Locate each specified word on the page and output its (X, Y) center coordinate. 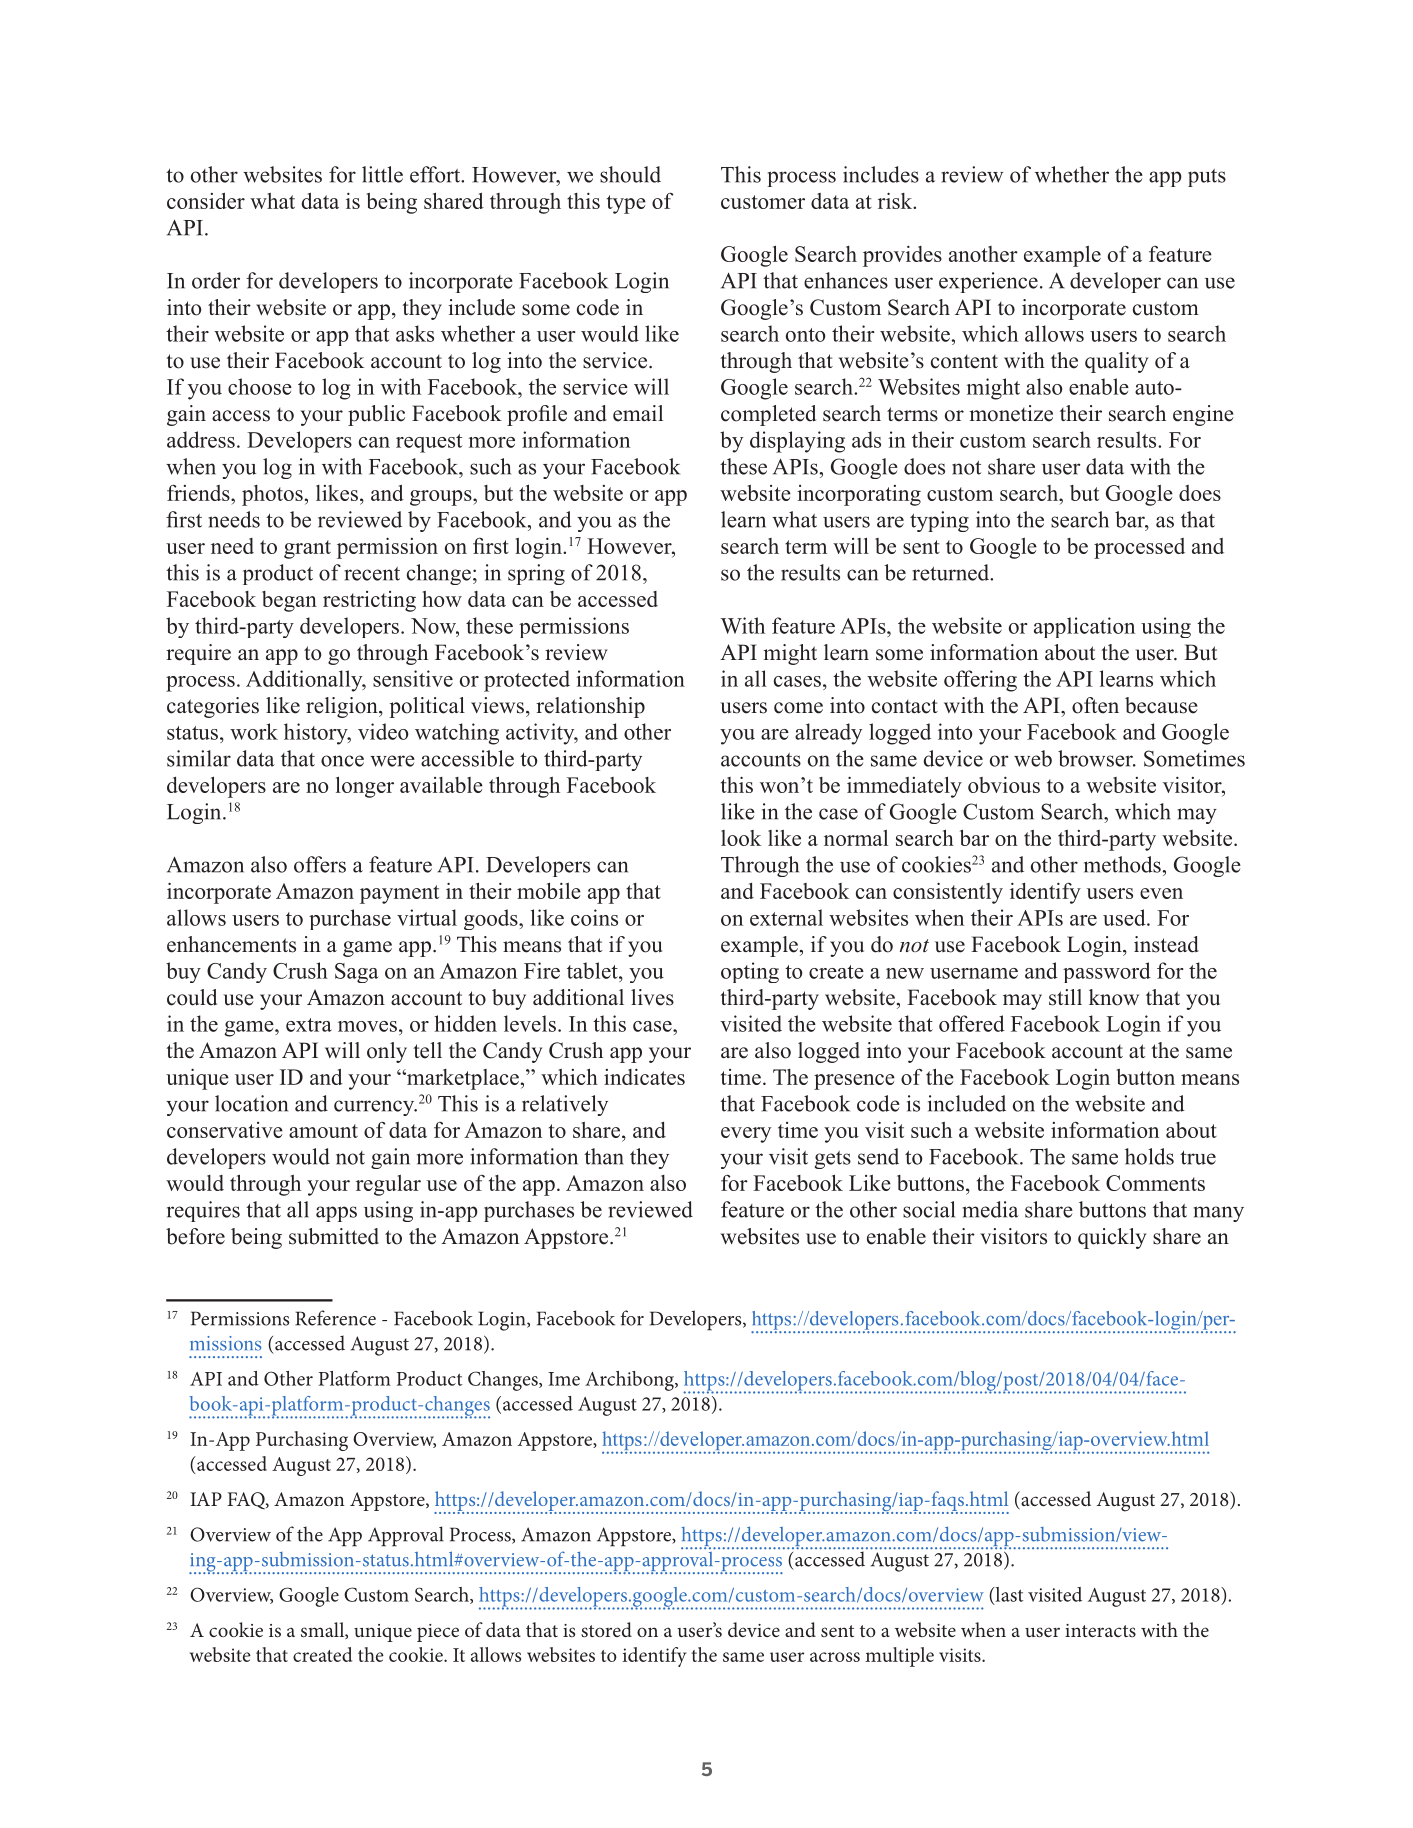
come (798, 708)
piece (438, 1633)
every (746, 1135)
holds (1149, 1156)
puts (1207, 178)
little (382, 174)
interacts (1100, 1630)
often (1095, 705)
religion (343, 707)
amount (323, 1131)
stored (606, 1629)
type (626, 204)
